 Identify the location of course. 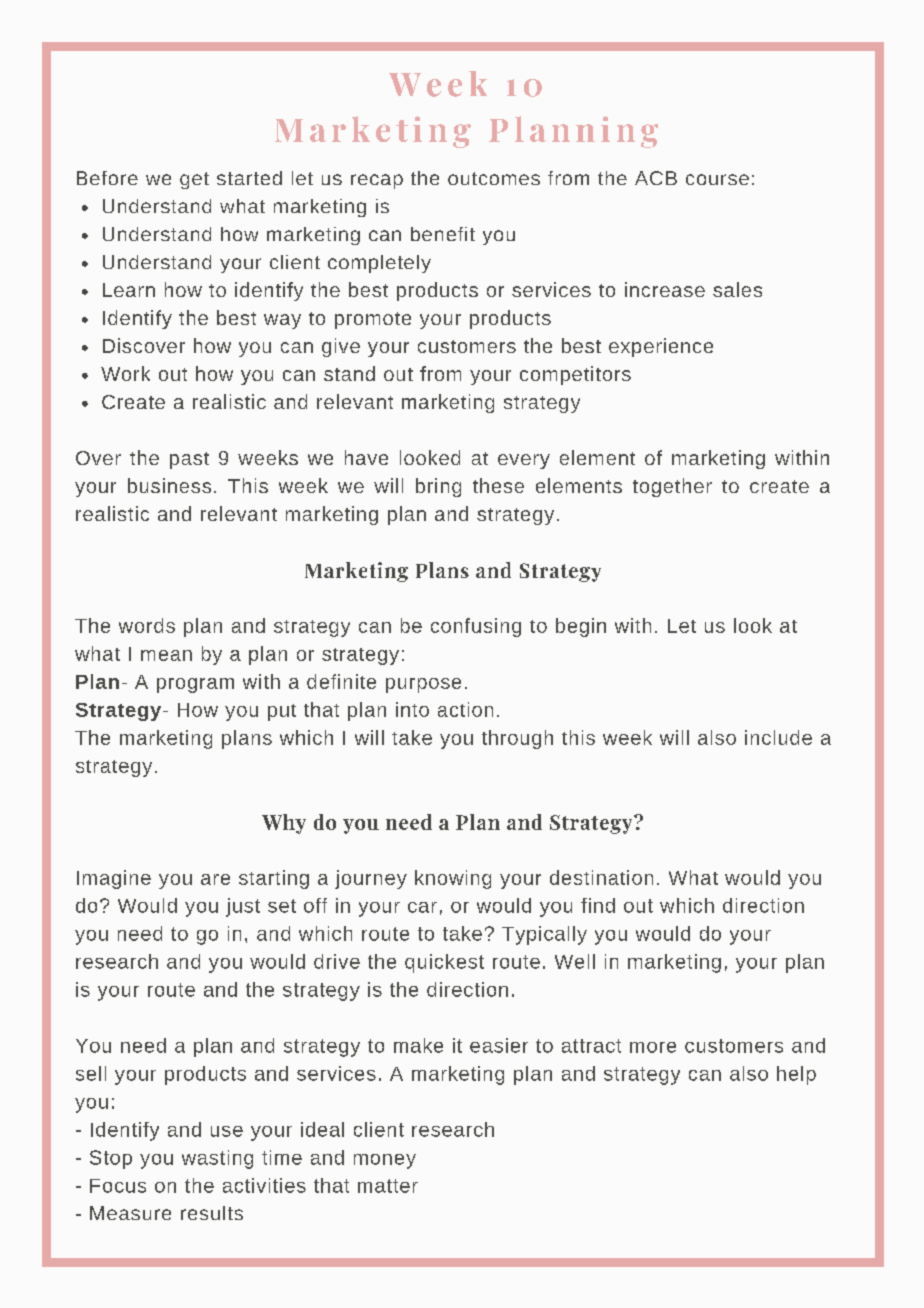
(717, 179).
